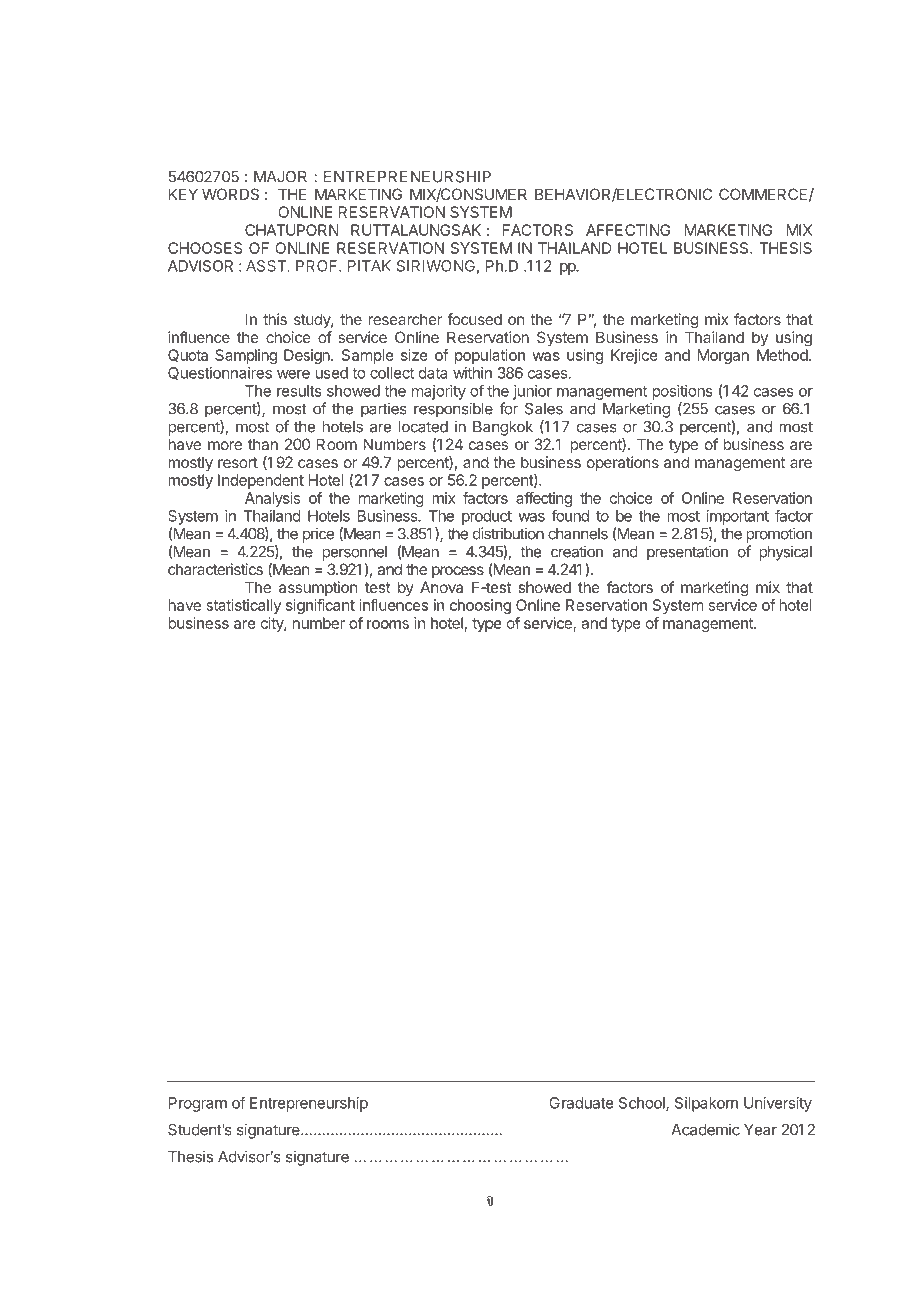 Image resolution: width=924 pixels, height=1308 pixels. What do you see at coordinates (778, 1104) in the image?
I see `University` at bounding box center [778, 1104].
